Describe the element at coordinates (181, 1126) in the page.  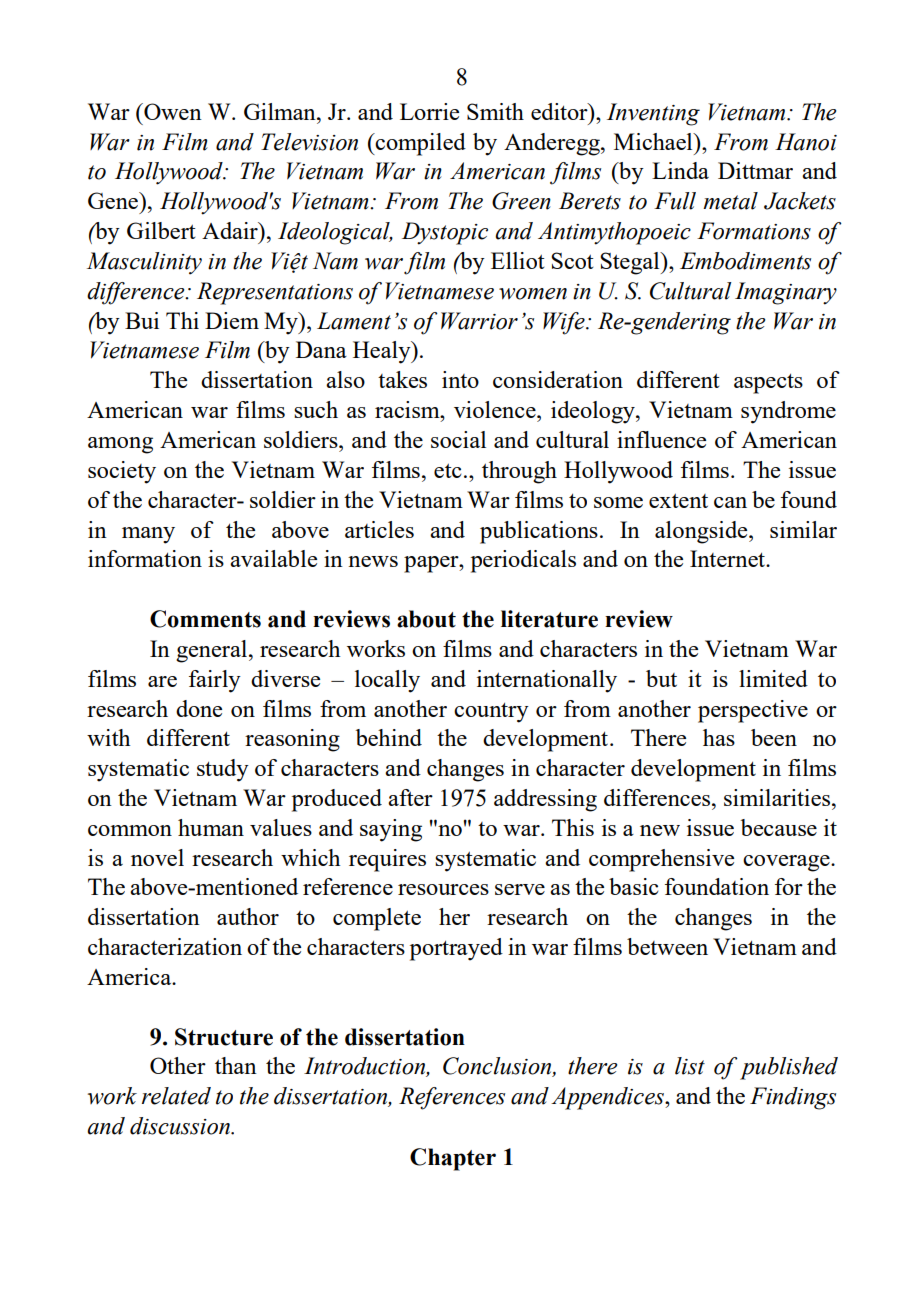
I see `discussion` at that location.
